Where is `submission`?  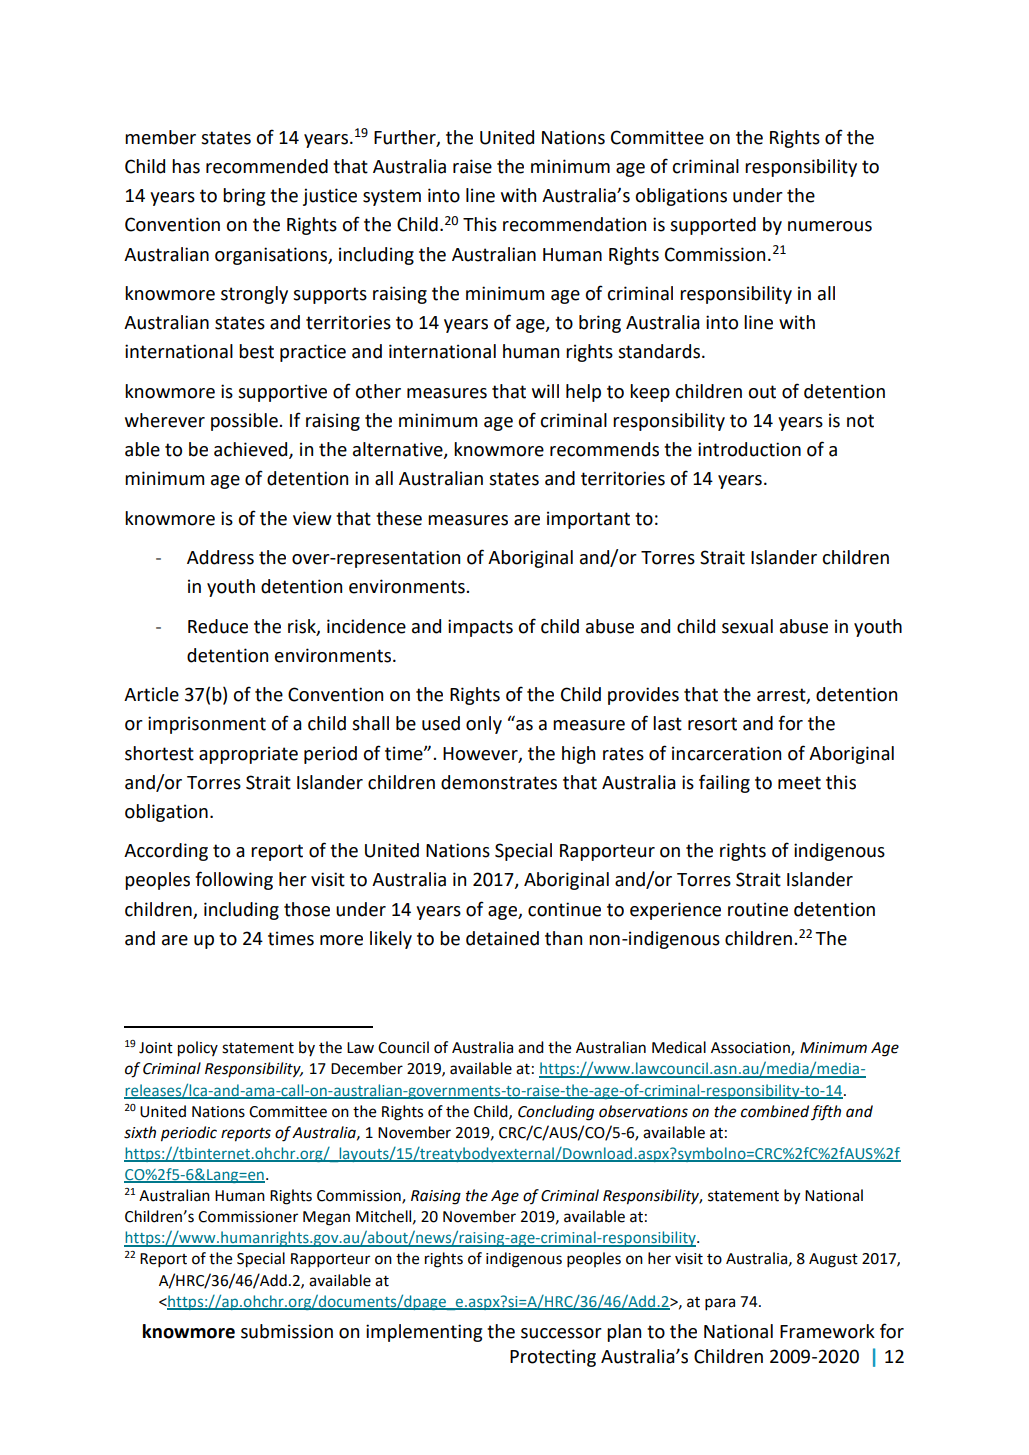 submission is located at coordinates (287, 1331).
